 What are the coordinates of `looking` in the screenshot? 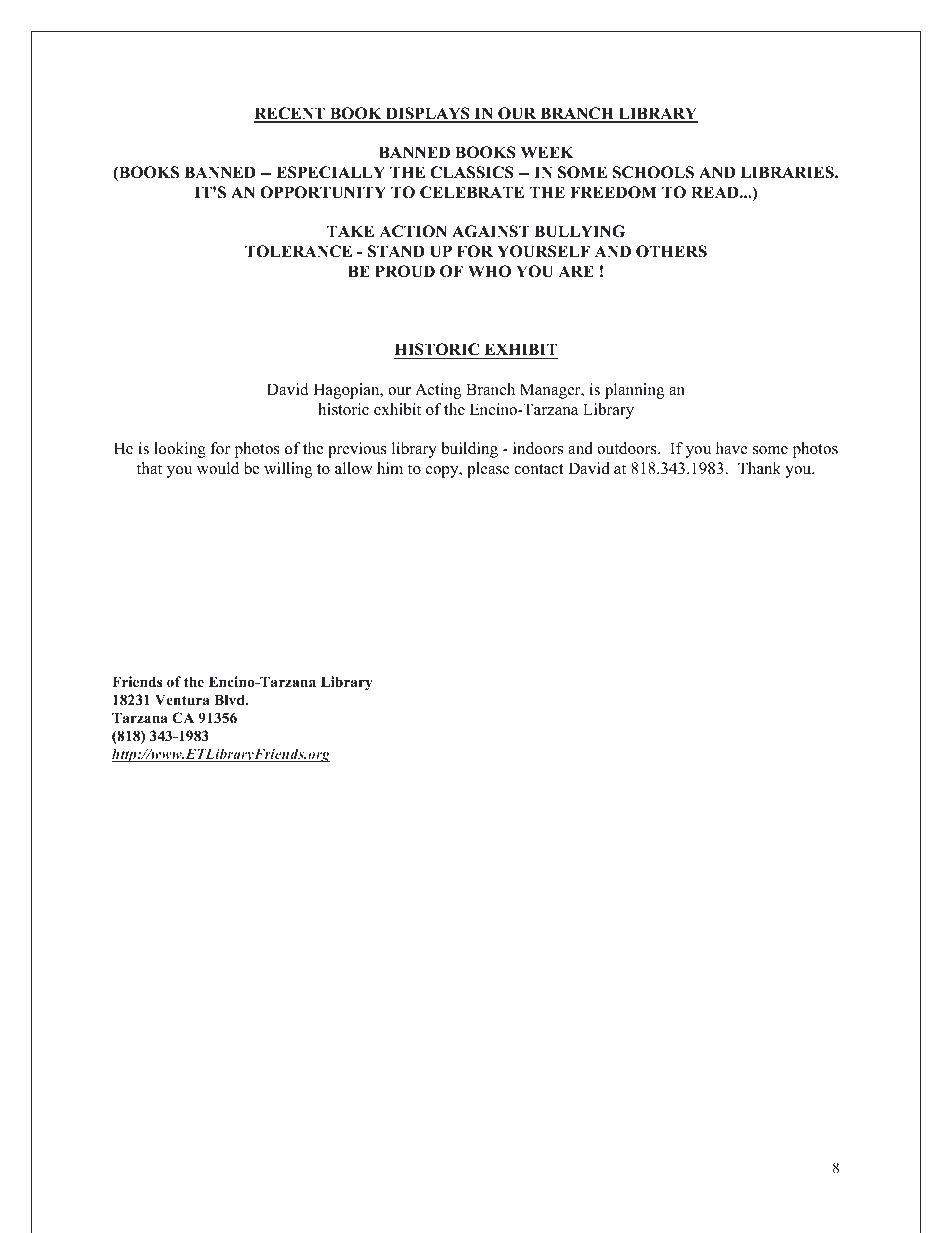 It's located at (180, 450).
